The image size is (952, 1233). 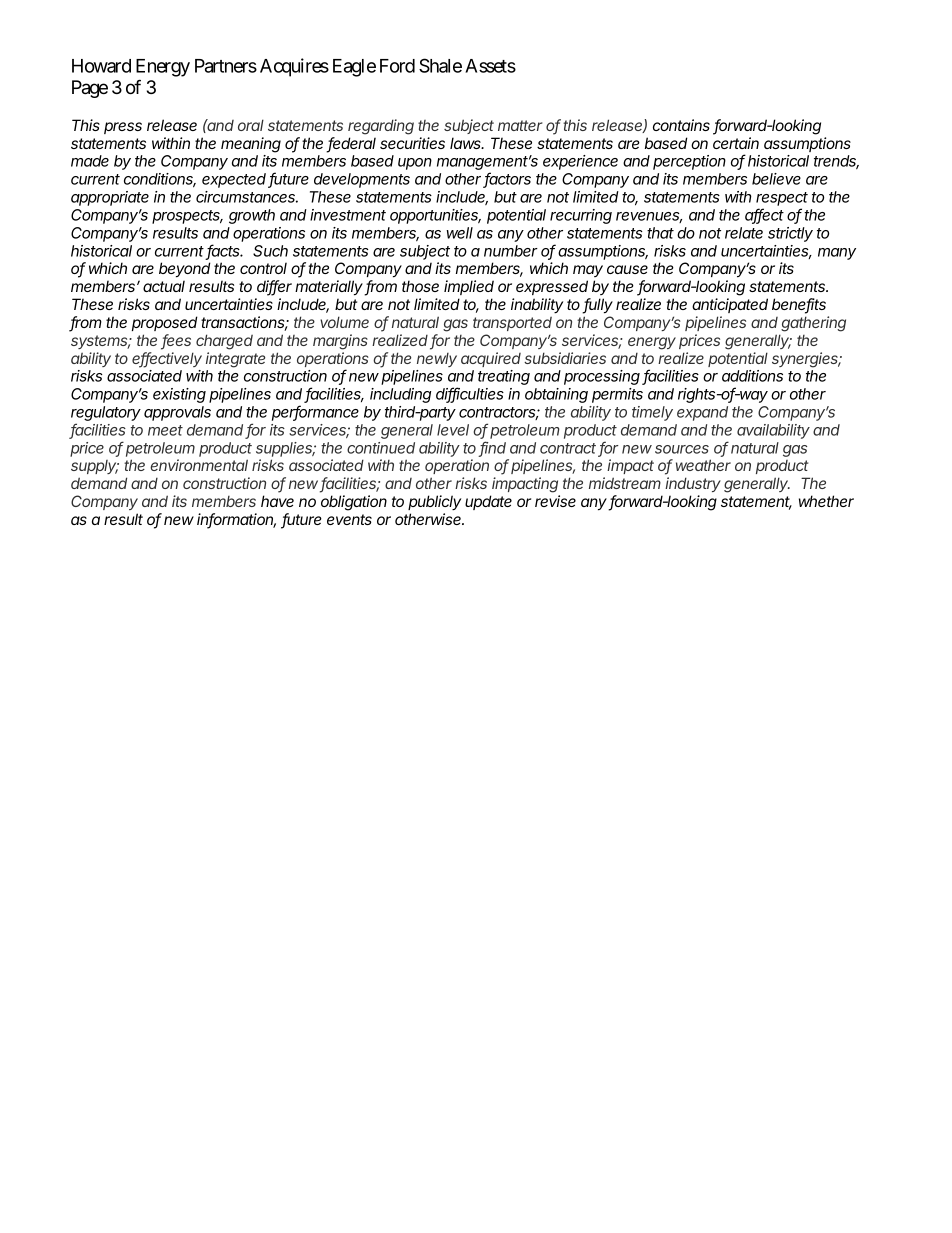 I want to click on update, so click(x=488, y=502).
